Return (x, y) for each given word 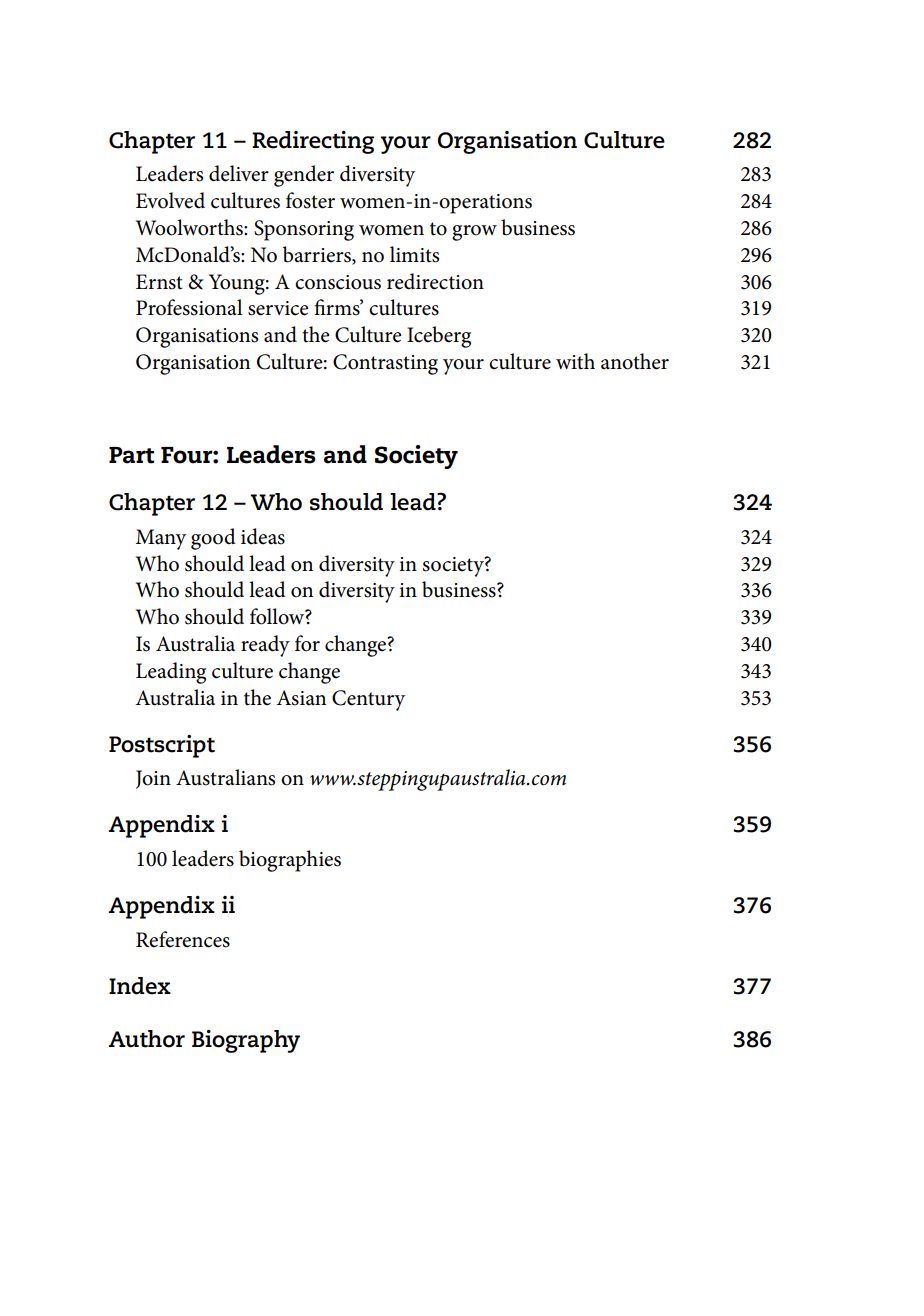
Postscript (162, 746)
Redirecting (313, 142)
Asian (301, 698)
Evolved (170, 200)
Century (368, 700)
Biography (246, 1041)
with (575, 361)
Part (131, 455)
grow (474, 233)
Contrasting (385, 364)
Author (147, 1039)
